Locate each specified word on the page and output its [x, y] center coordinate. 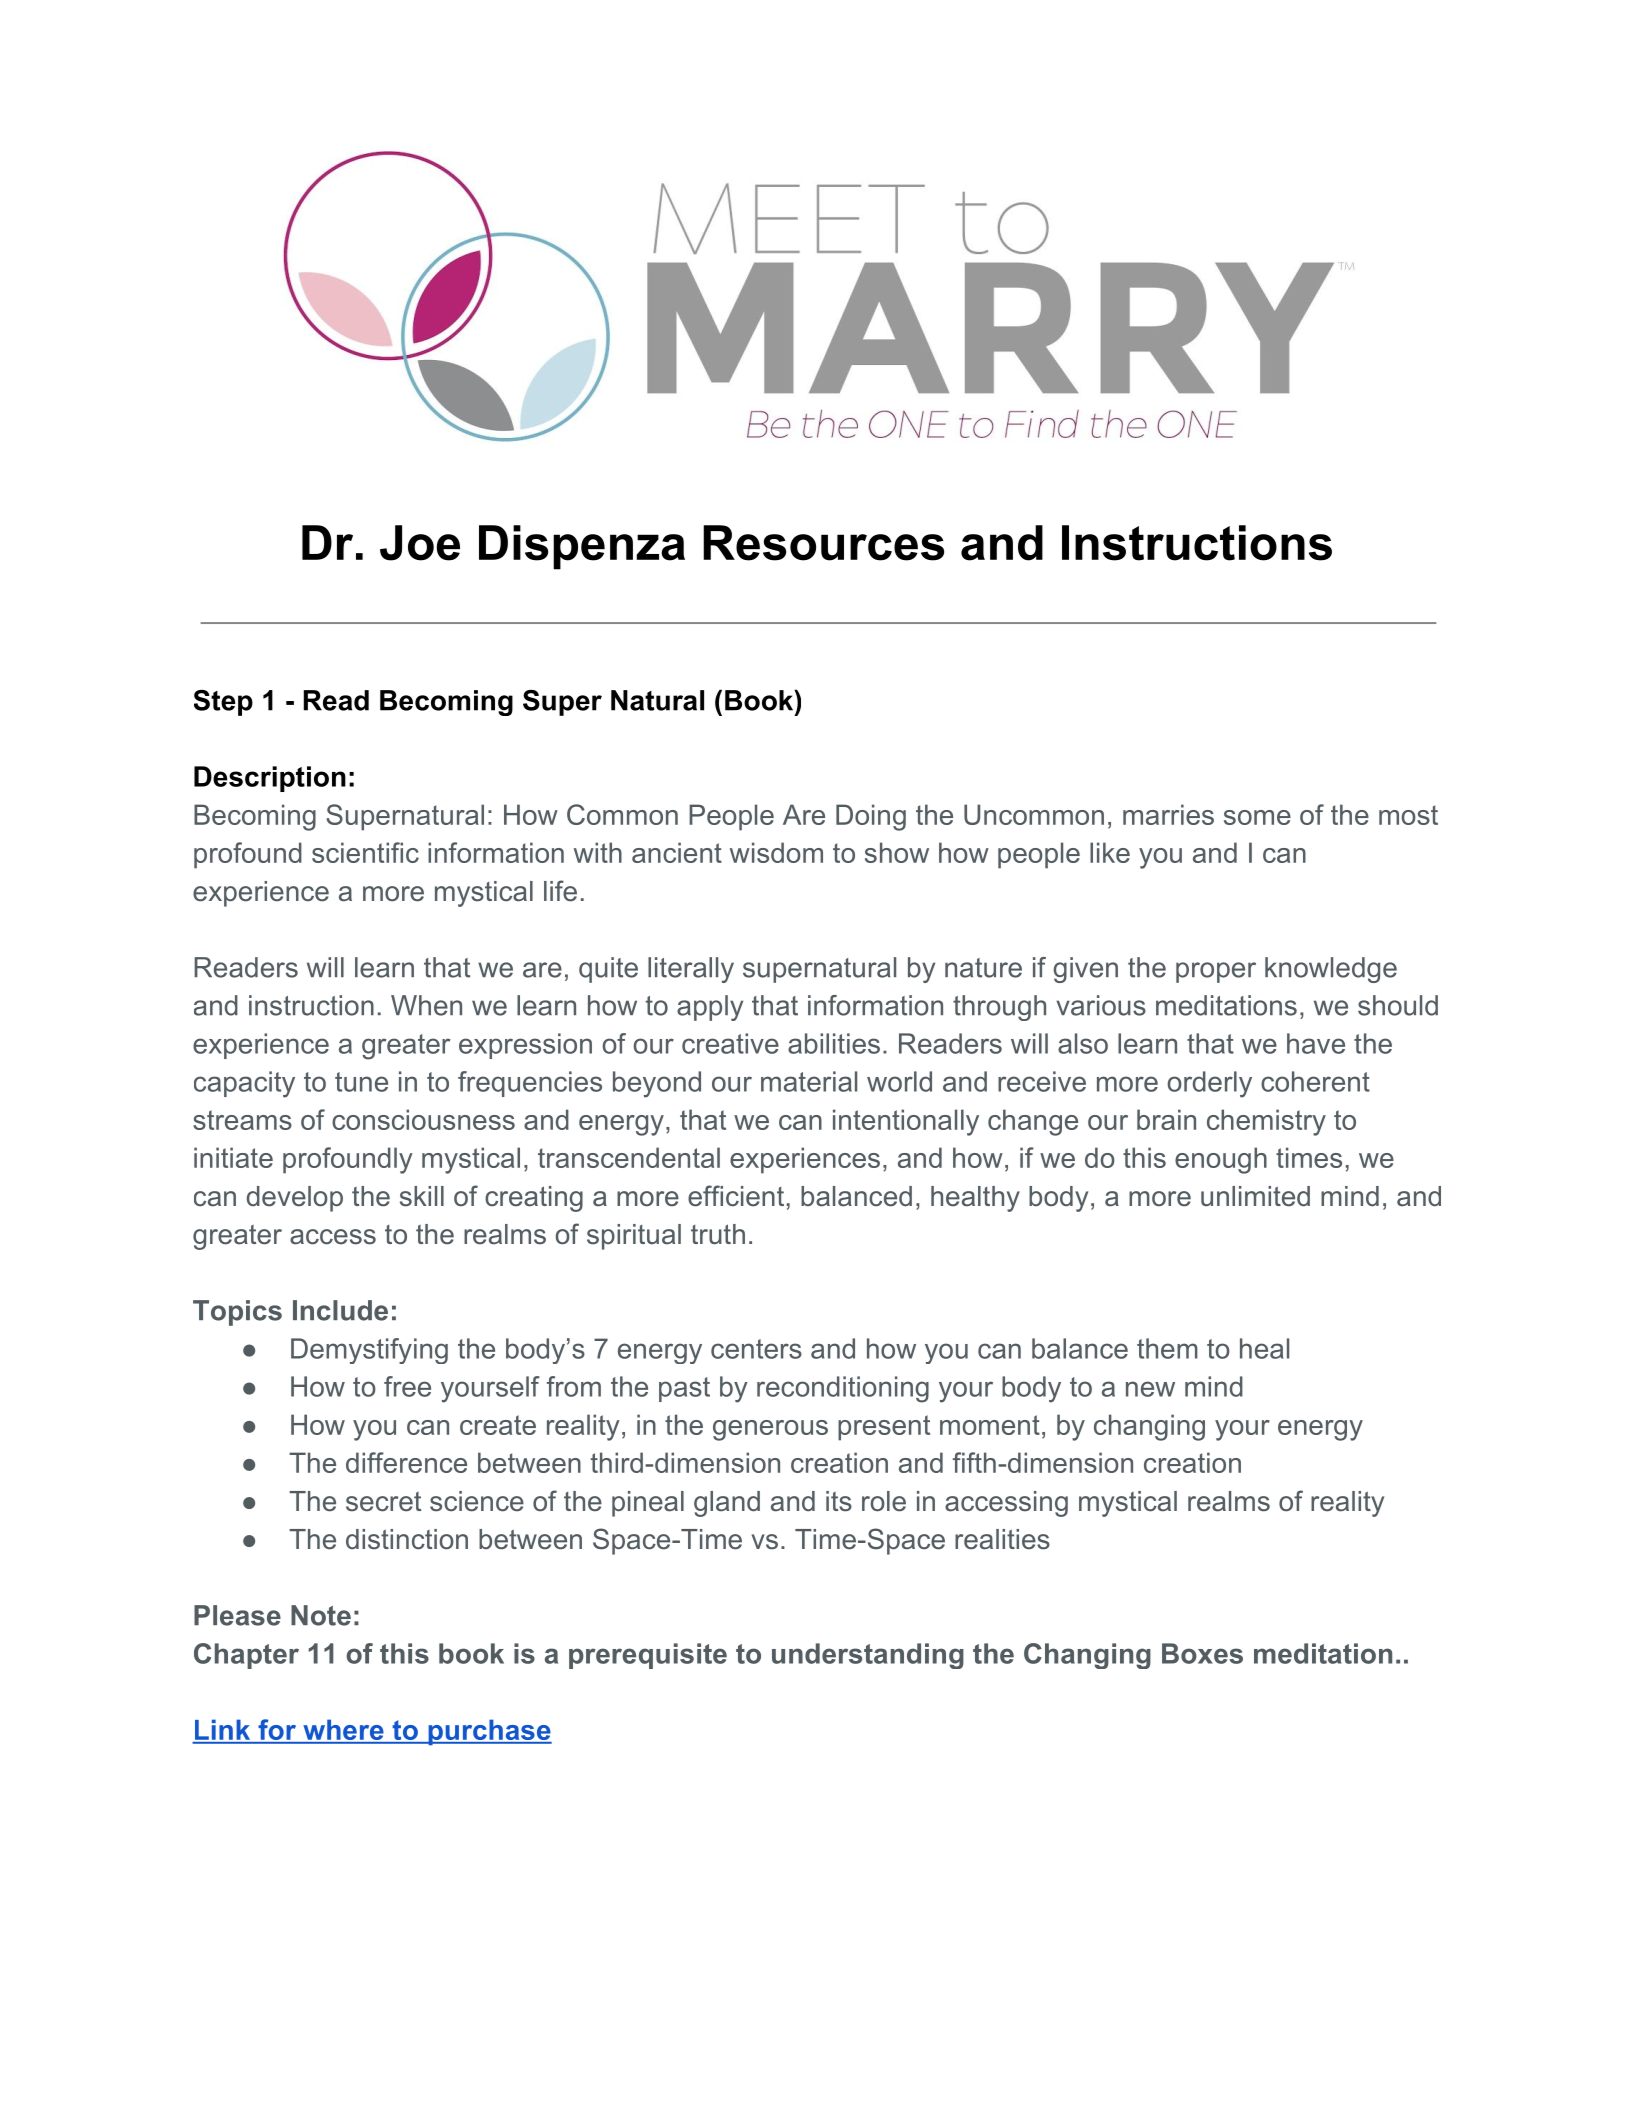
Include [340, 1310]
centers [756, 1349]
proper [1216, 972]
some [1257, 817]
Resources [823, 543]
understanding [868, 1656]
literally [691, 970]
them [1167, 1348]
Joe [420, 543]
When [426, 1005]
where [343, 1731]
